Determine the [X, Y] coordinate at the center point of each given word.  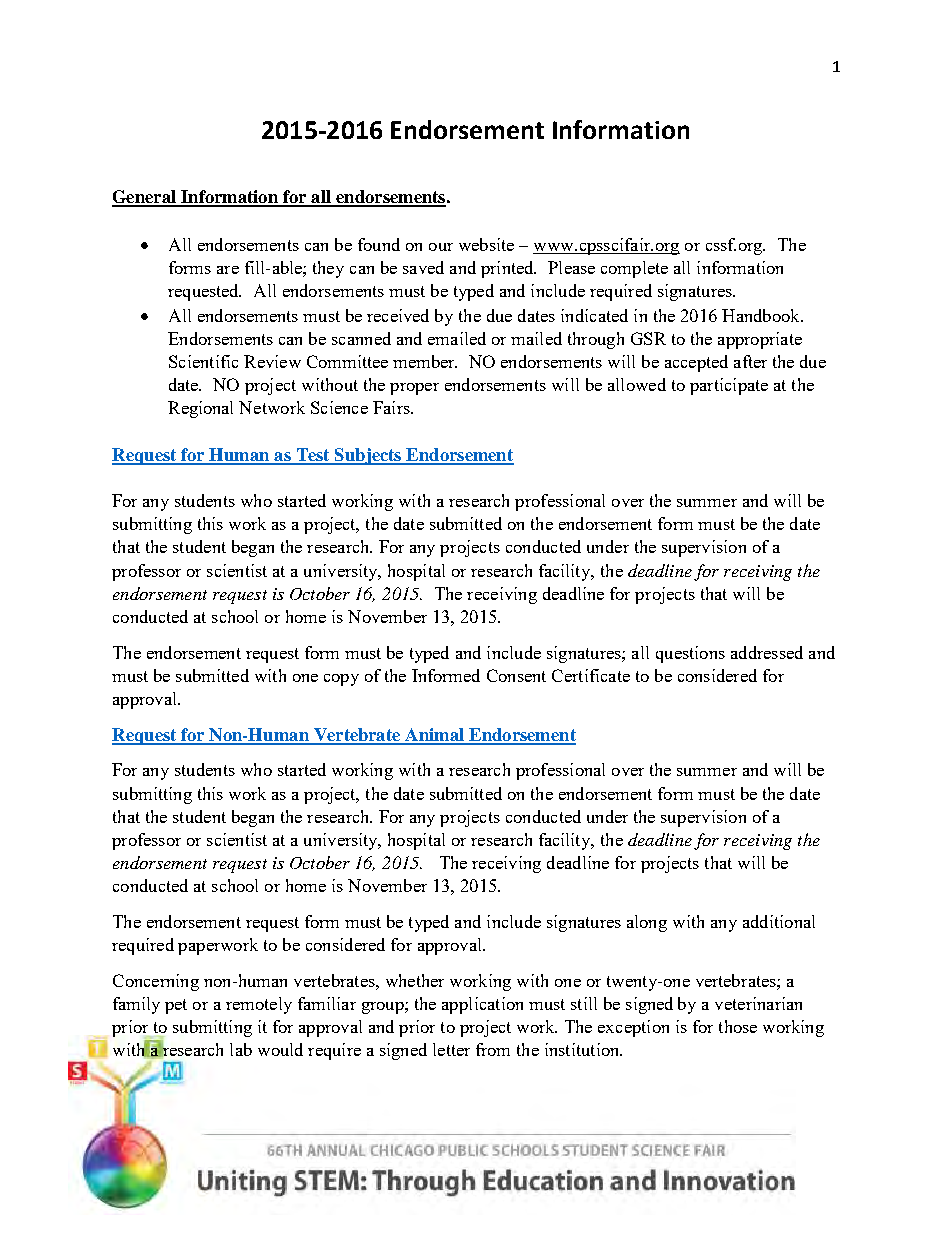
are [228, 270]
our [441, 247]
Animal [434, 736]
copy [341, 680]
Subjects [368, 456]
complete [634, 269]
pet [176, 1006]
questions [690, 654]
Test [313, 456]
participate [729, 386]
